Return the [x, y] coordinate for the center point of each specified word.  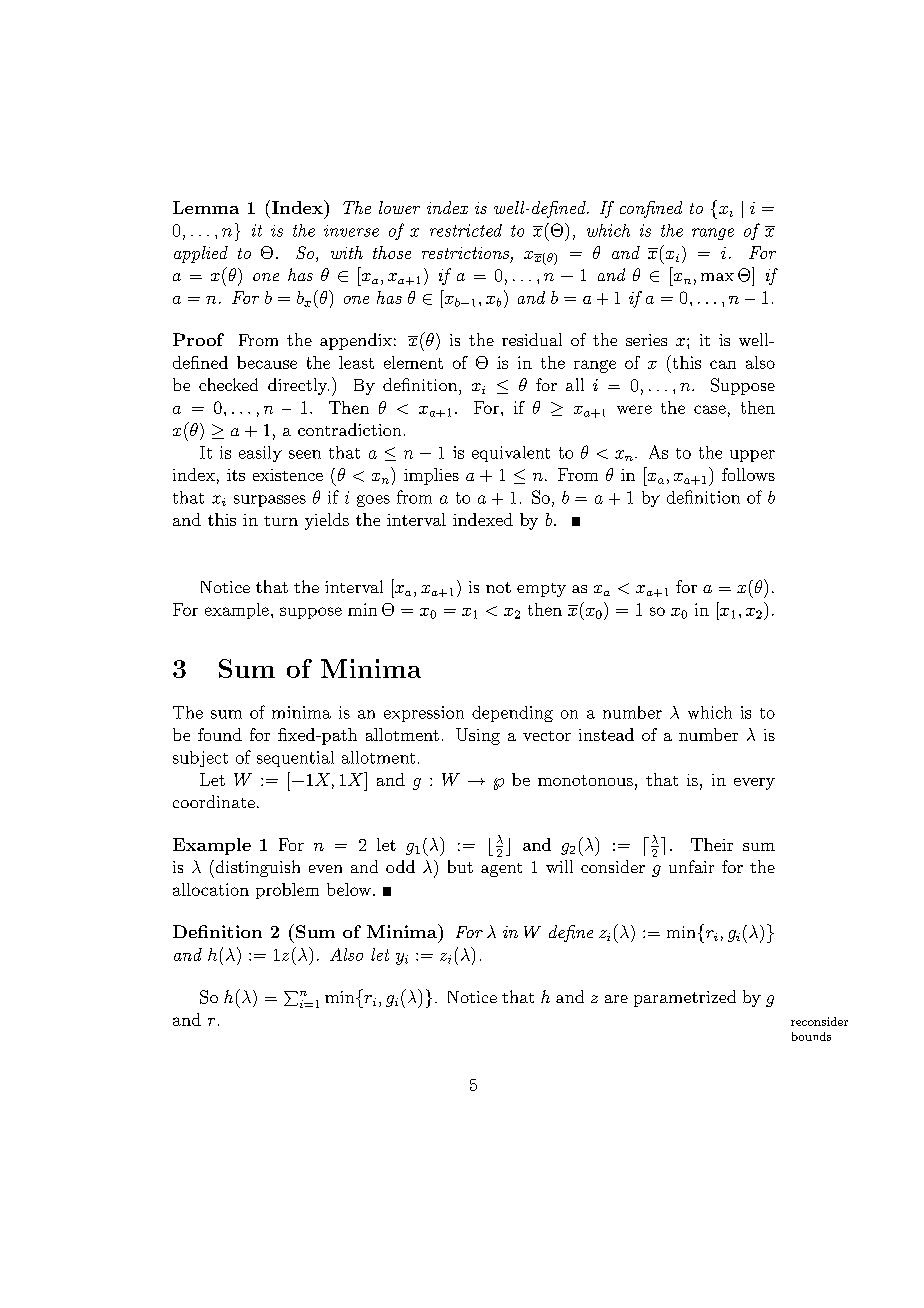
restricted [466, 230]
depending [512, 714]
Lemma [206, 207]
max [717, 277]
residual [532, 339]
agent [501, 870]
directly [298, 386]
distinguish [256, 869]
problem [287, 891]
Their [712, 844]
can [723, 364]
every [754, 784]
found [220, 734]
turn [281, 521]
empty [541, 590]
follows [748, 474]
